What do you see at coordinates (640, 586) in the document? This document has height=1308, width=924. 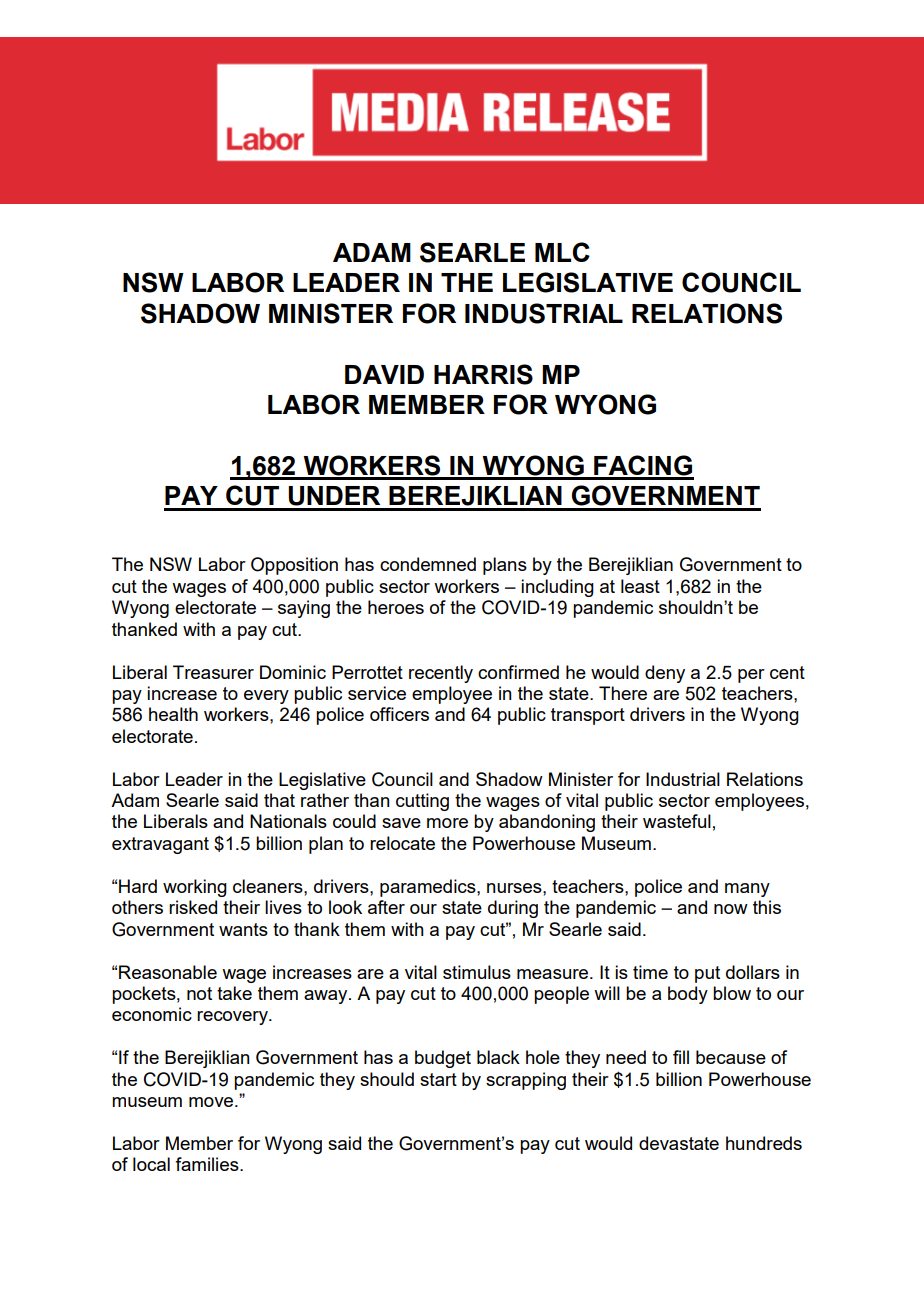 I see `least` at bounding box center [640, 586].
